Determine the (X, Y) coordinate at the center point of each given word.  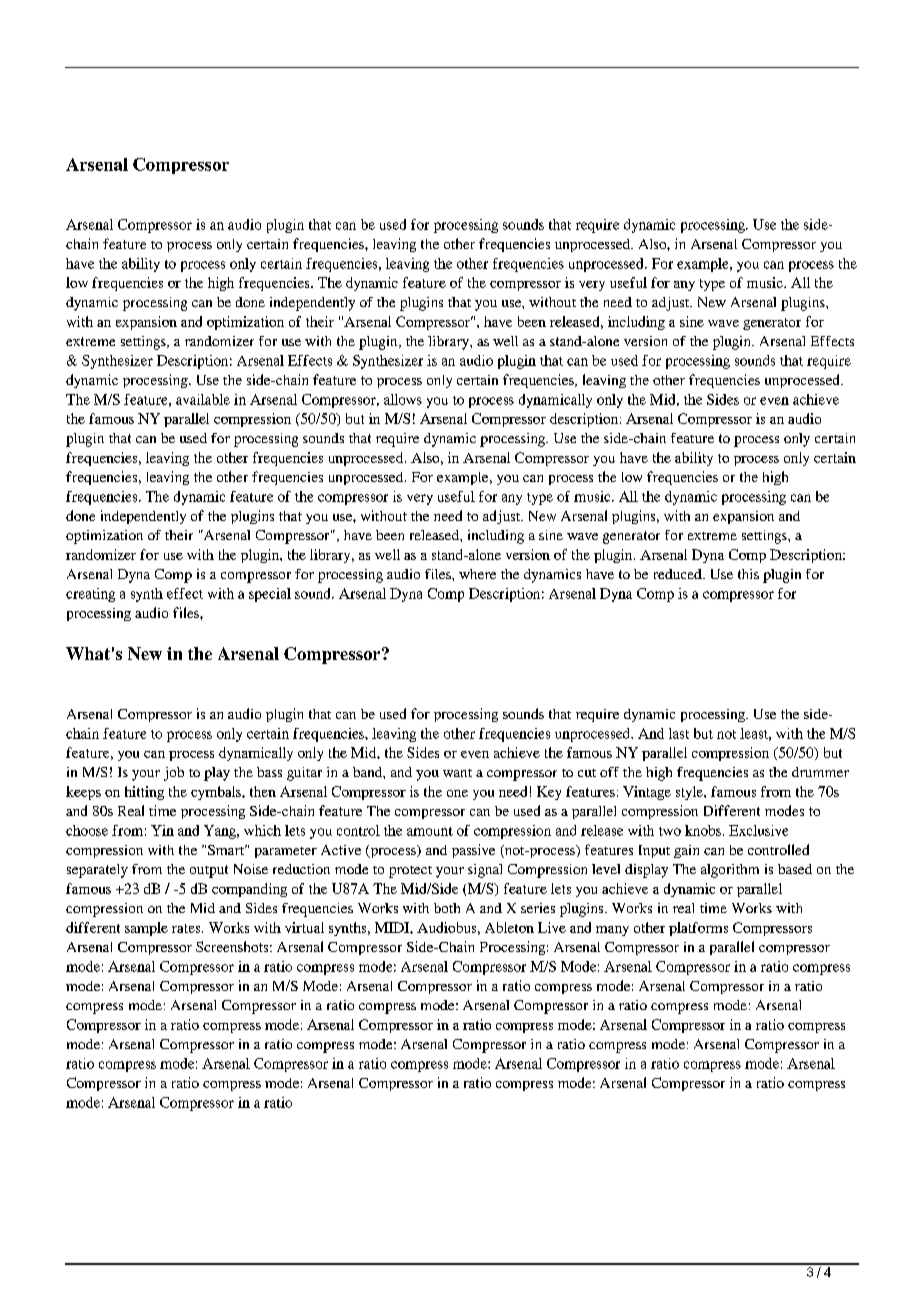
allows (403, 399)
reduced (679, 574)
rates (187, 928)
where (477, 574)
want (457, 773)
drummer (820, 772)
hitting (144, 793)
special (270, 595)
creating (90, 595)
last (679, 733)
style (690, 793)
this (748, 574)
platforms (698, 929)
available (203, 399)
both (447, 908)
